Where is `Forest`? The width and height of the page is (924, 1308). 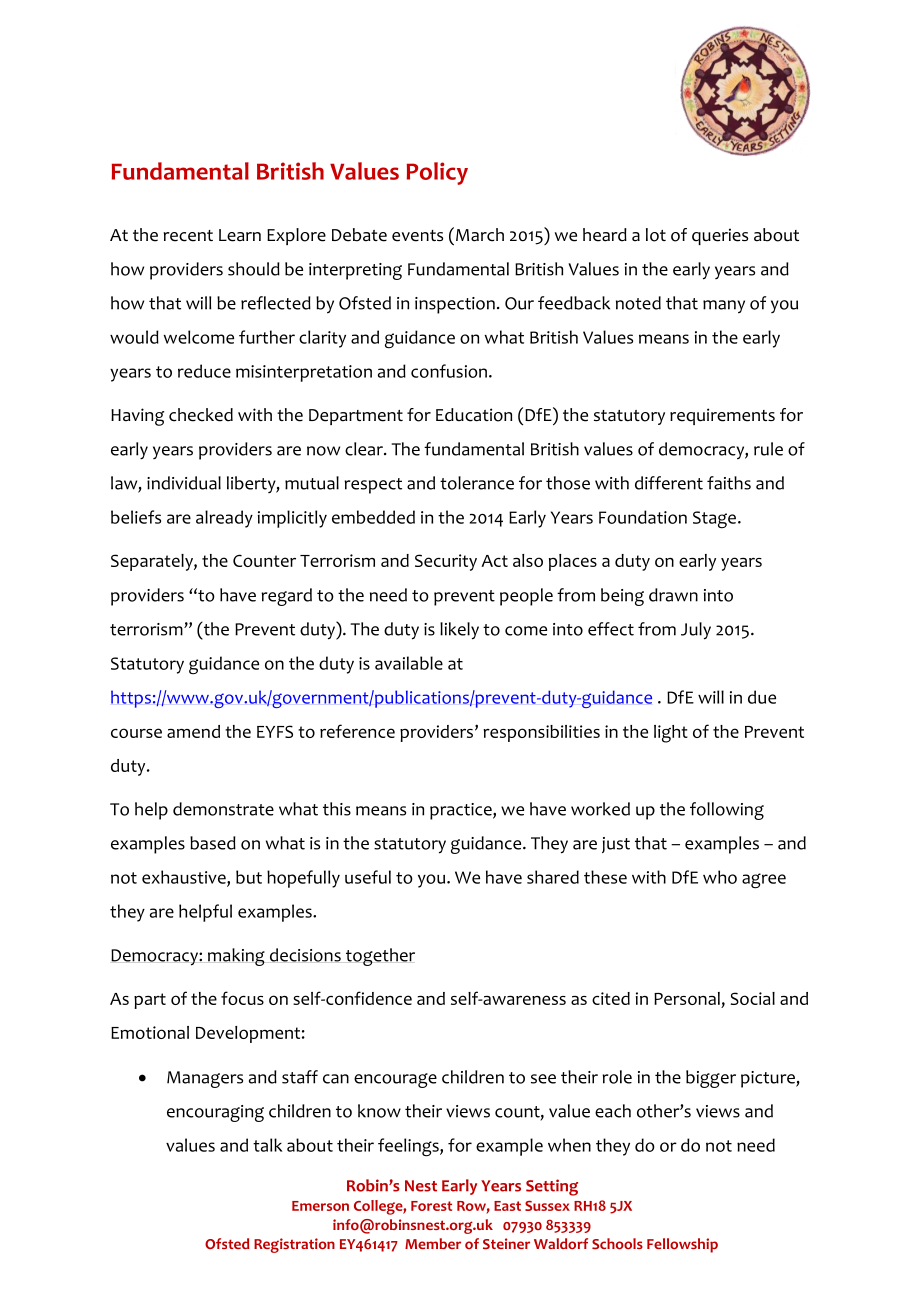 Forest is located at coordinates (431, 1206).
